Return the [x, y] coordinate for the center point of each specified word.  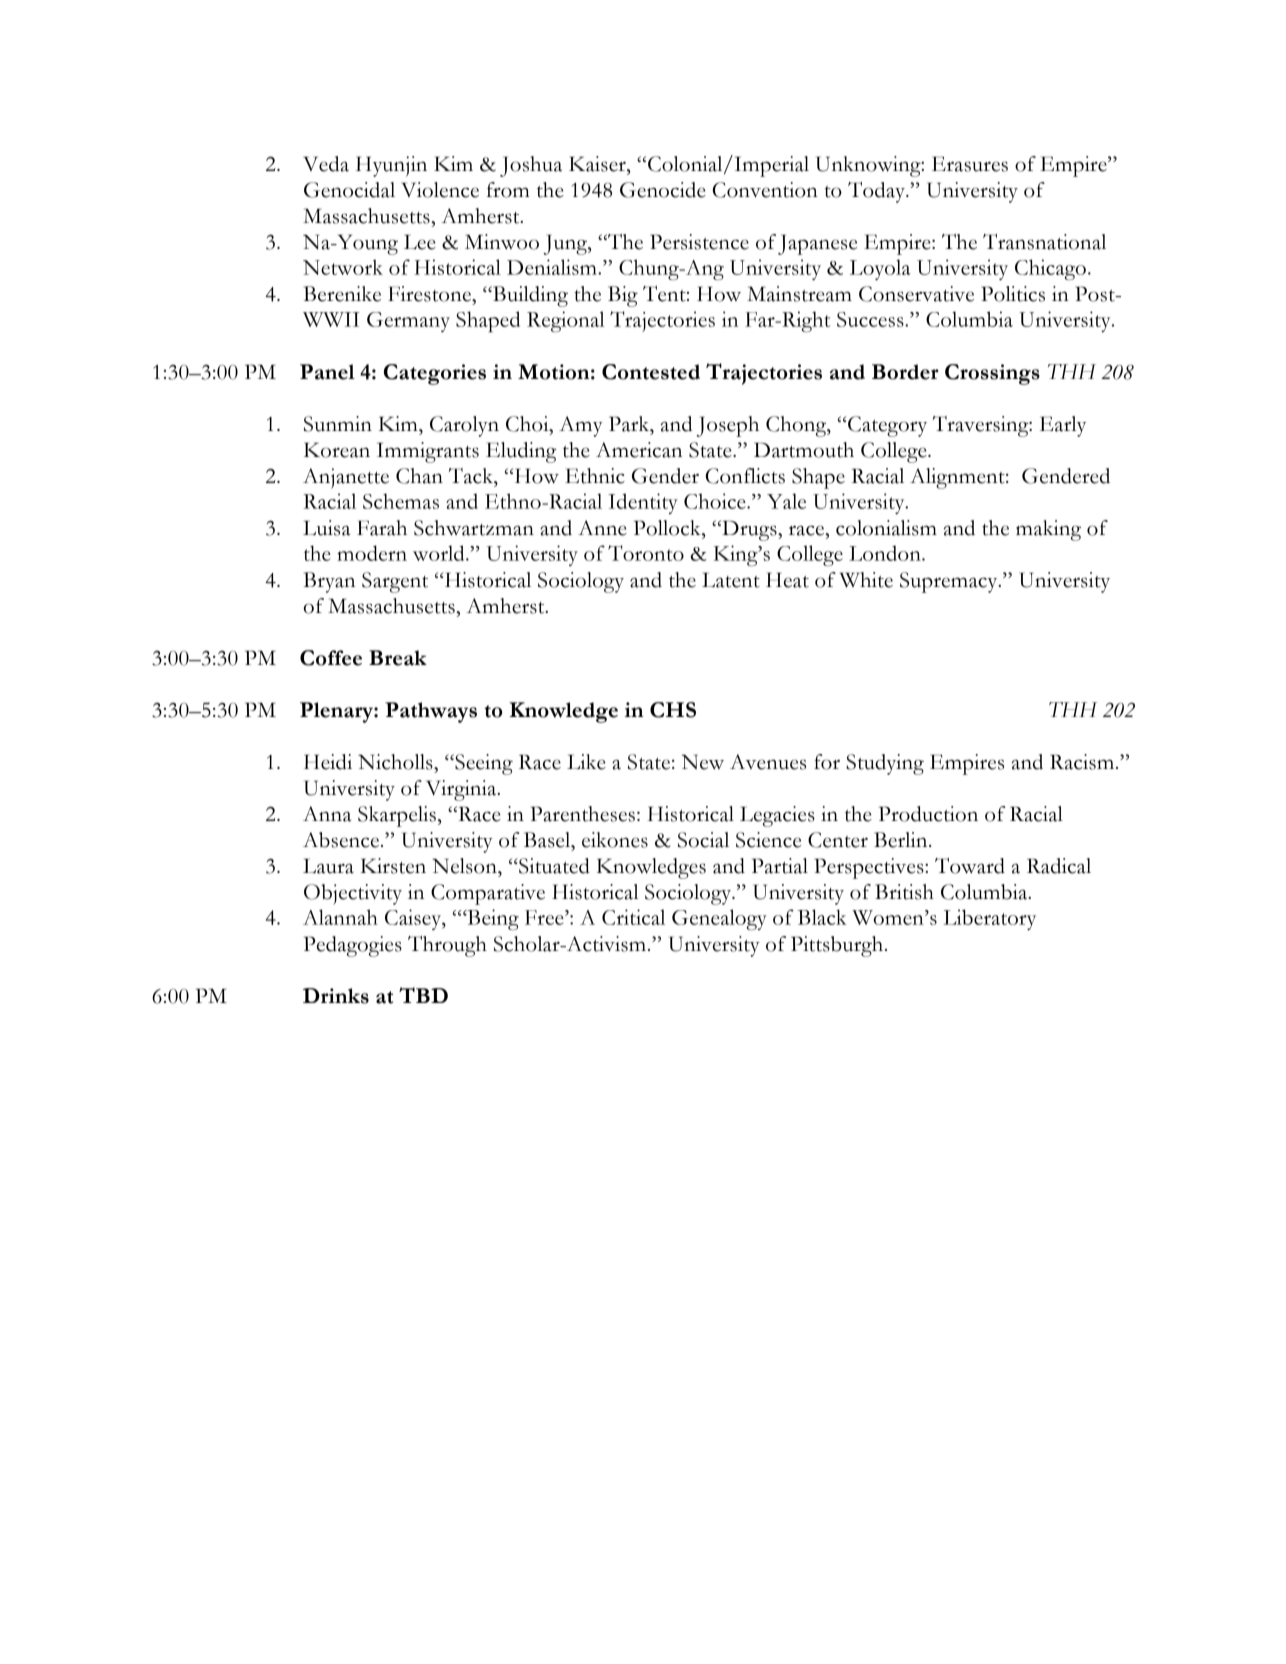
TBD [423, 995]
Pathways [431, 712]
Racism [1082, 762]
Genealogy [719, 919]
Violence [440, 190]
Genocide [663, 190]
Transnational [1044, 242]
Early [1063, 426]
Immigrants [428, 452]
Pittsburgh [837, 946]
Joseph [728, 426]
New [703, 762]
